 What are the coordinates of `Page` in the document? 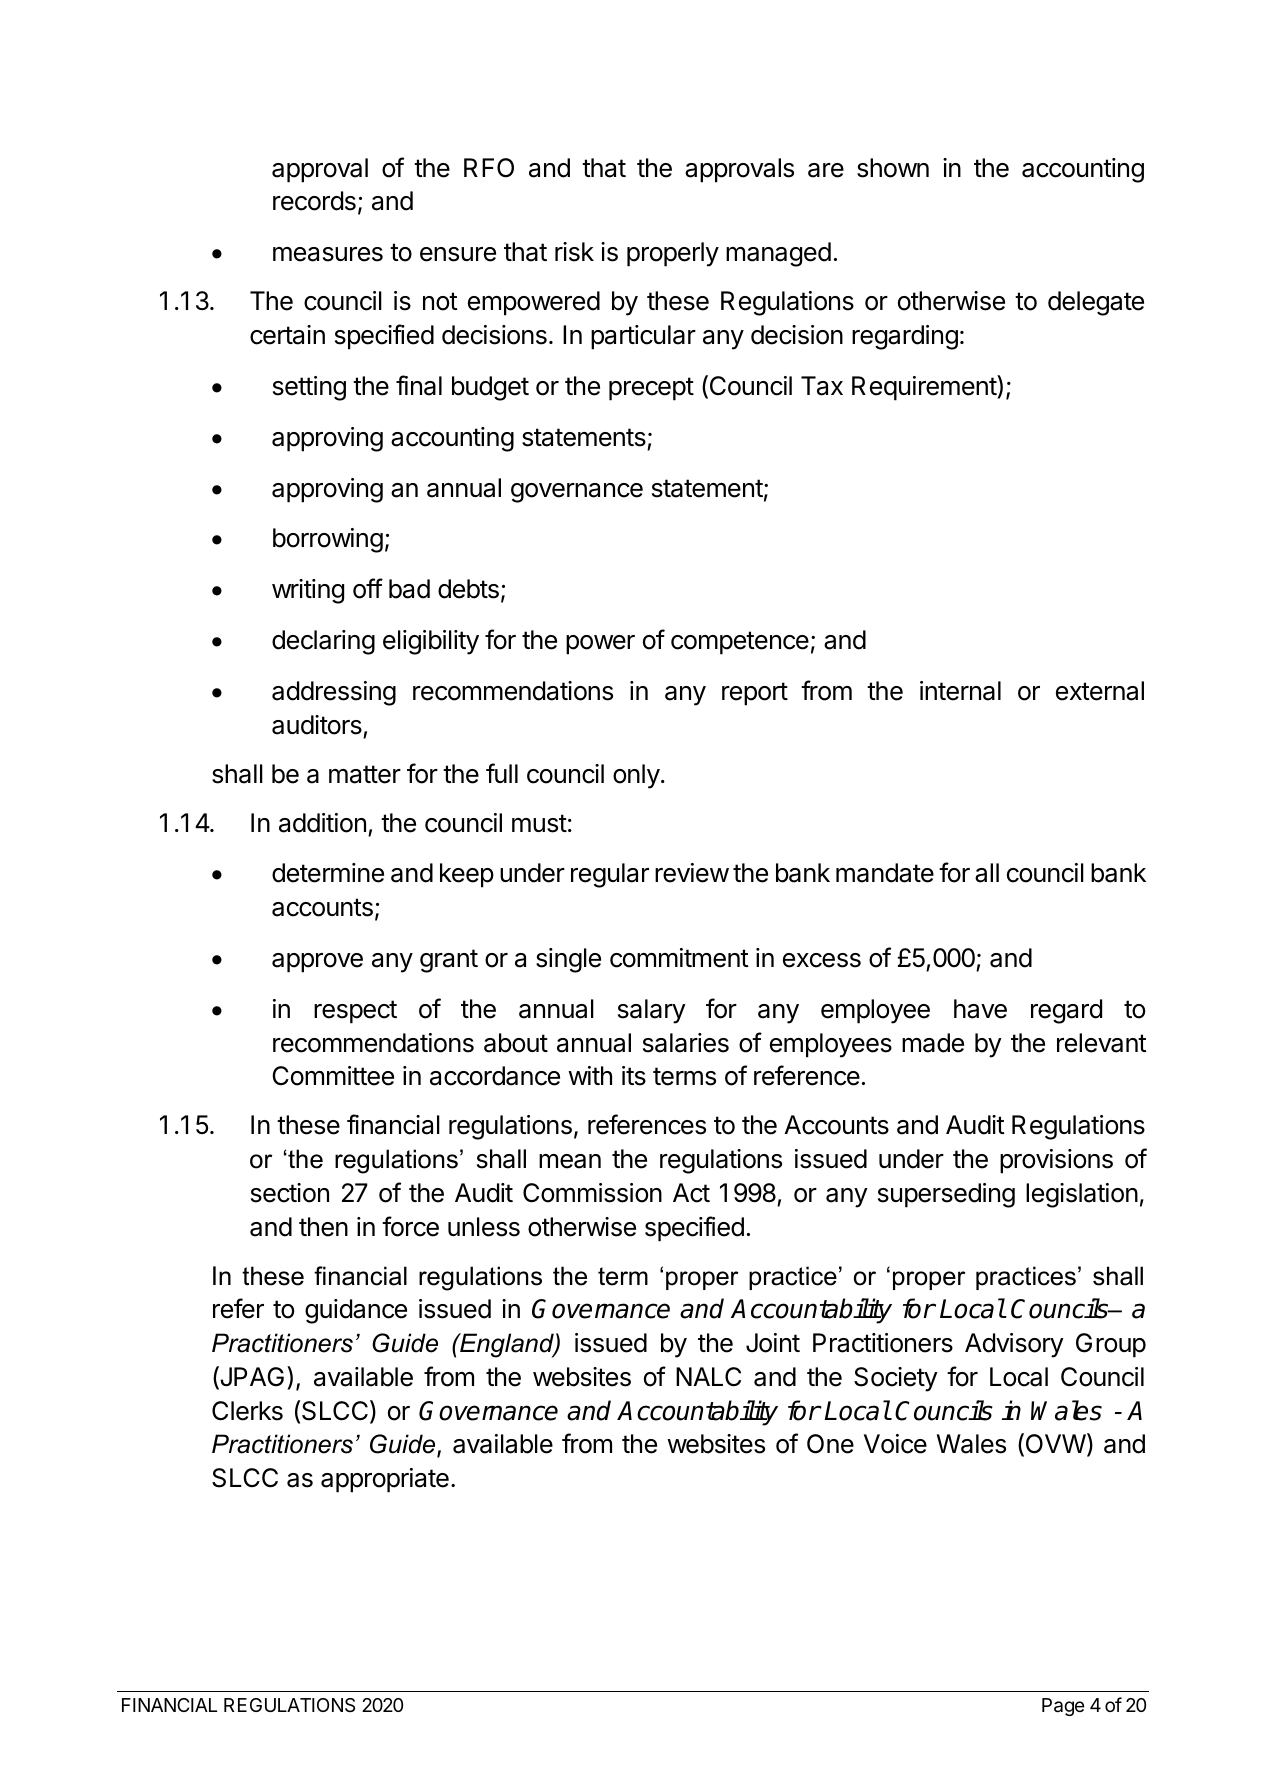 It's located at (1063, 1707).
